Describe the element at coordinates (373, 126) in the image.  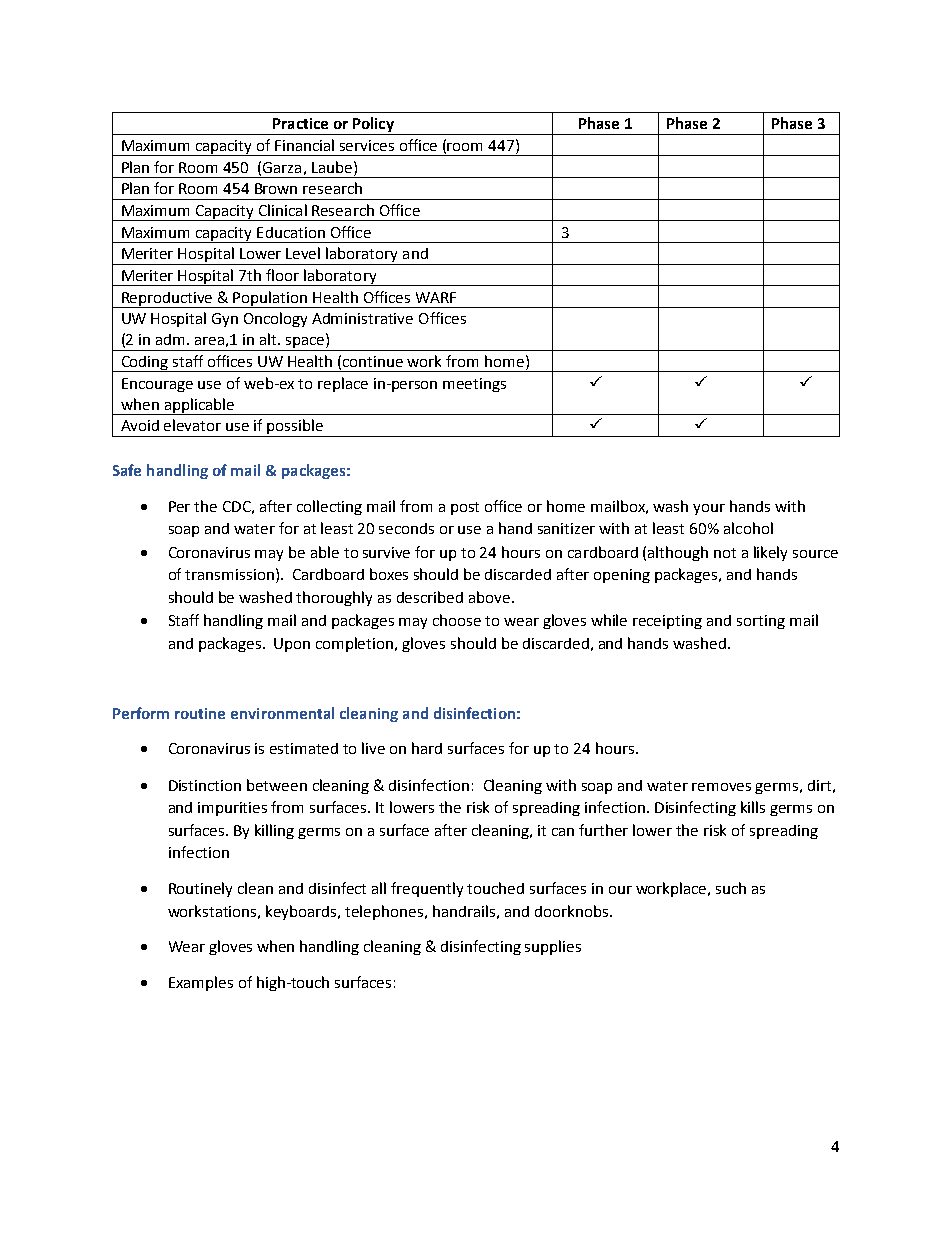
I see `Policy` at that location.
